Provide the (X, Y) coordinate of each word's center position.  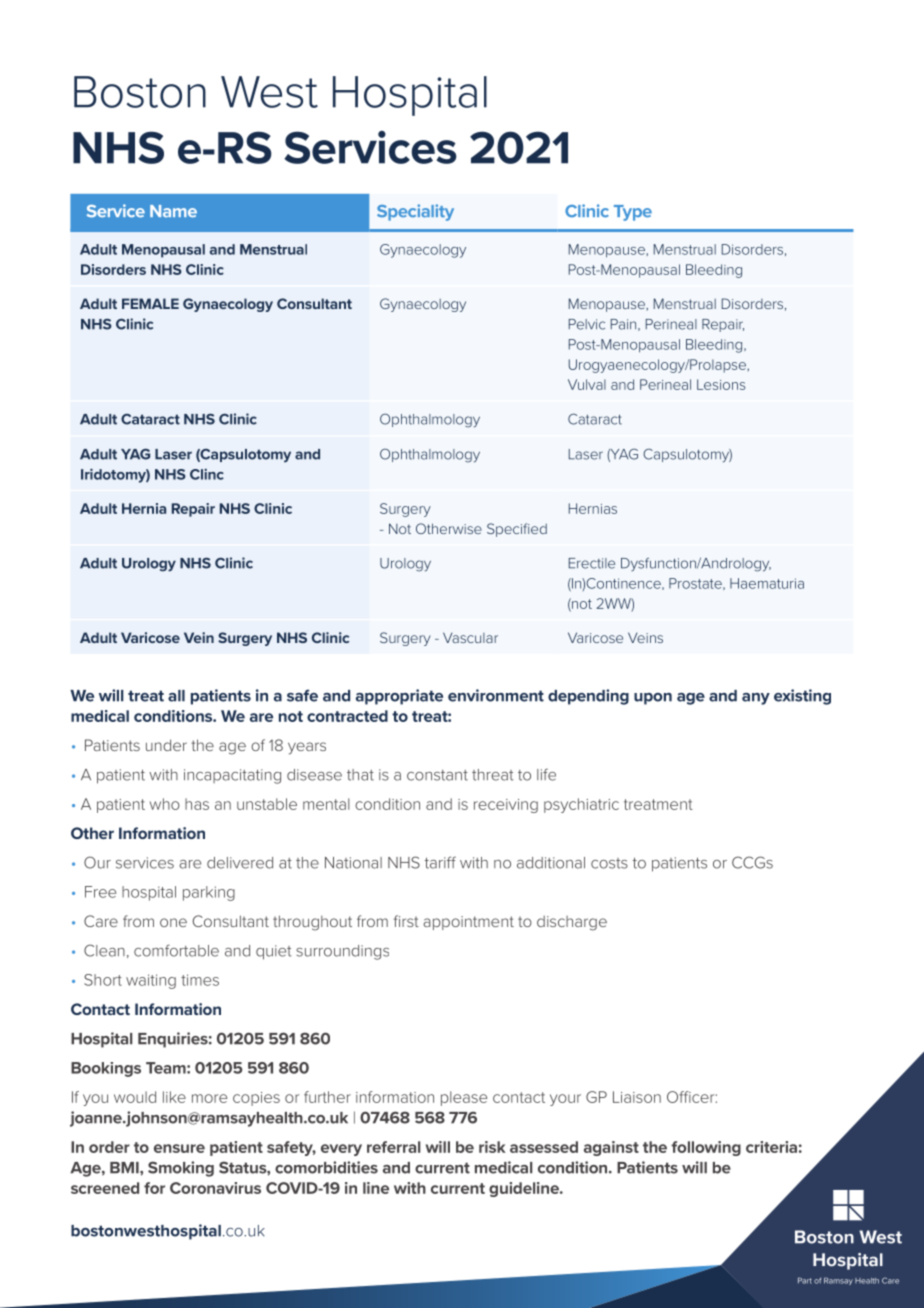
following (706, 1148)
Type (633, 213)
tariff (440, 862)
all (176, 696)
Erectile (592, 563)
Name (173, 211)
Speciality (415, 212)
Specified (517, 530)
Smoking (181, 1169)
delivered (240, 863)
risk (492, 1147)
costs (609, 863)
